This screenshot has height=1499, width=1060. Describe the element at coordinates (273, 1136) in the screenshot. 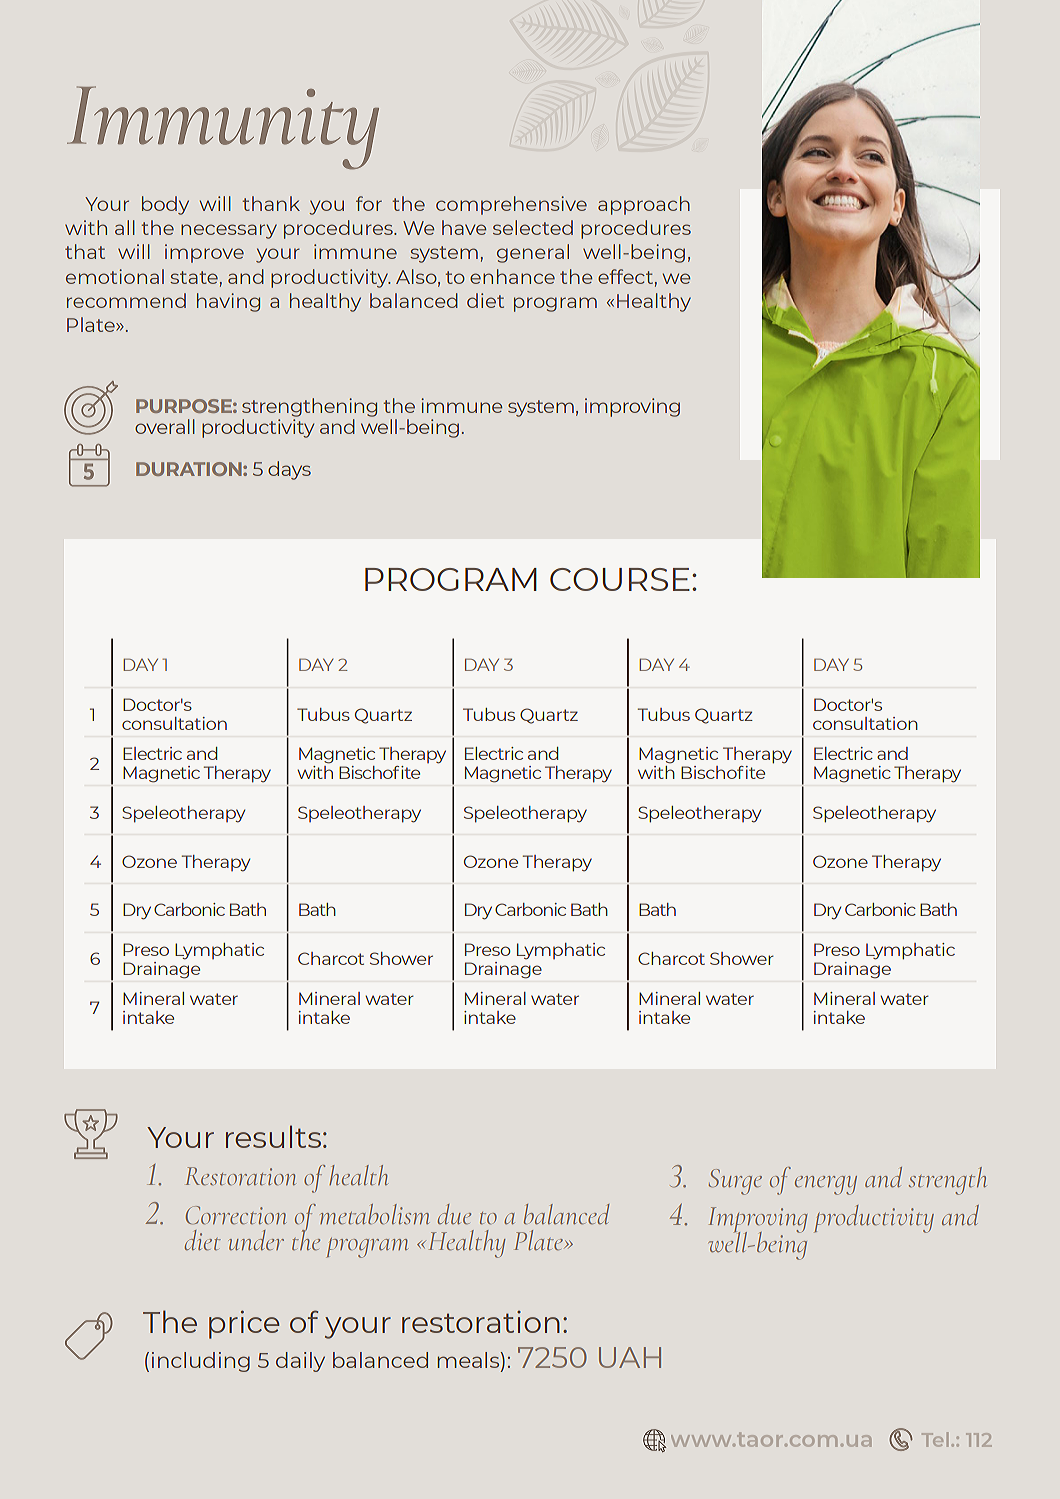

I see `results` at that location.
